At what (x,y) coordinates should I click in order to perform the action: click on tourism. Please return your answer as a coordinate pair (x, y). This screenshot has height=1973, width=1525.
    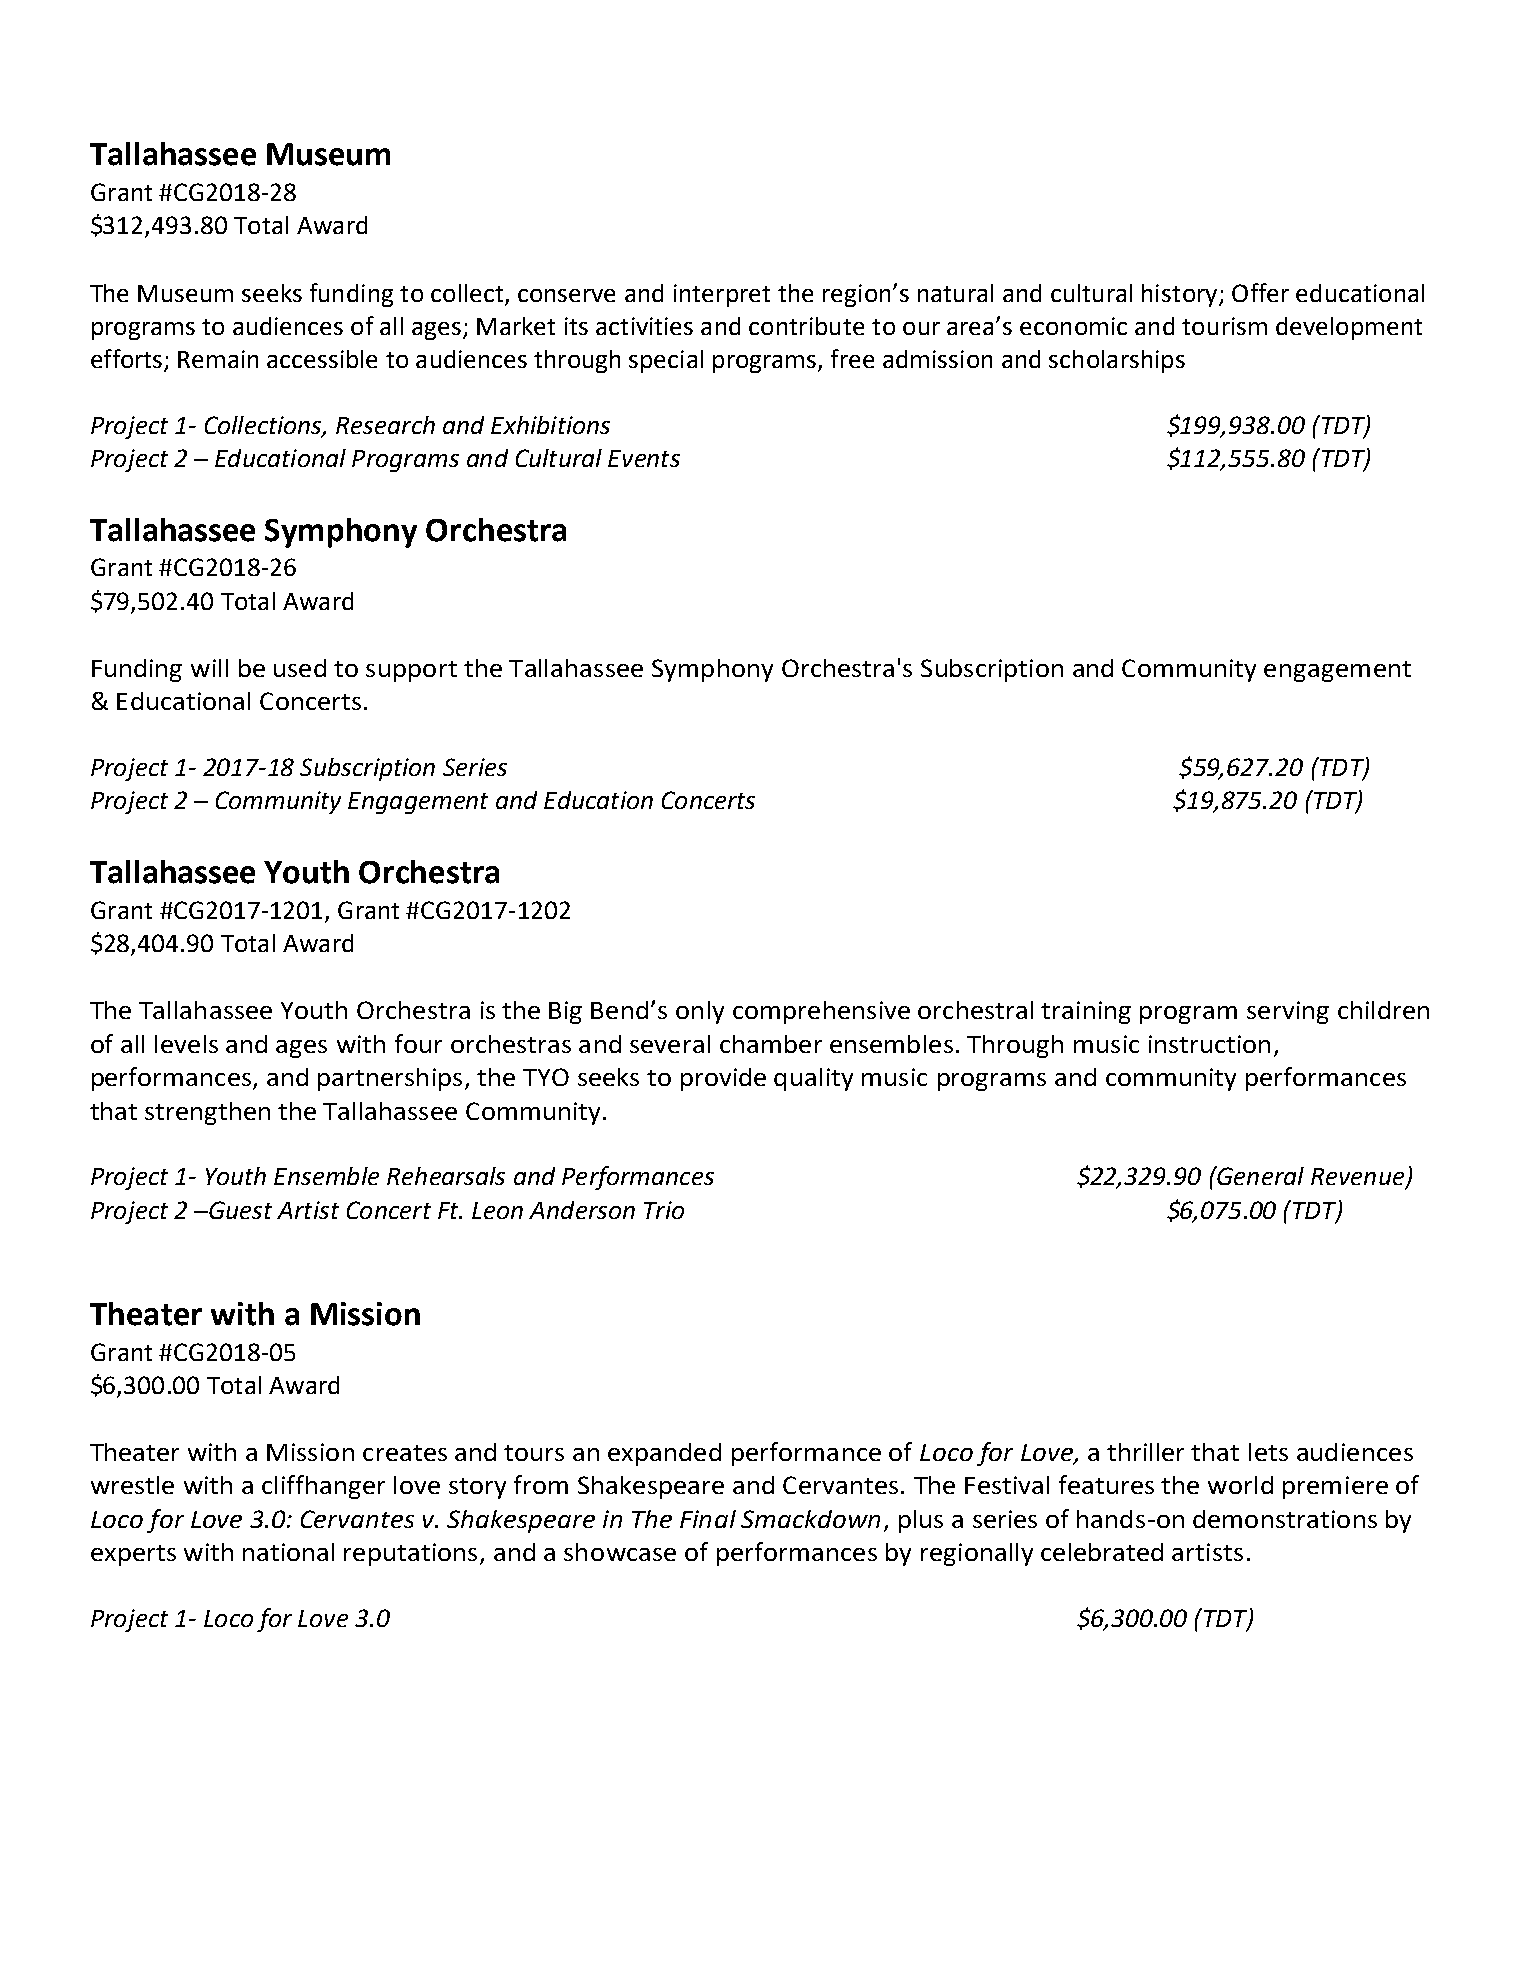
    Looking at the image, I should click on (1224, 326).
